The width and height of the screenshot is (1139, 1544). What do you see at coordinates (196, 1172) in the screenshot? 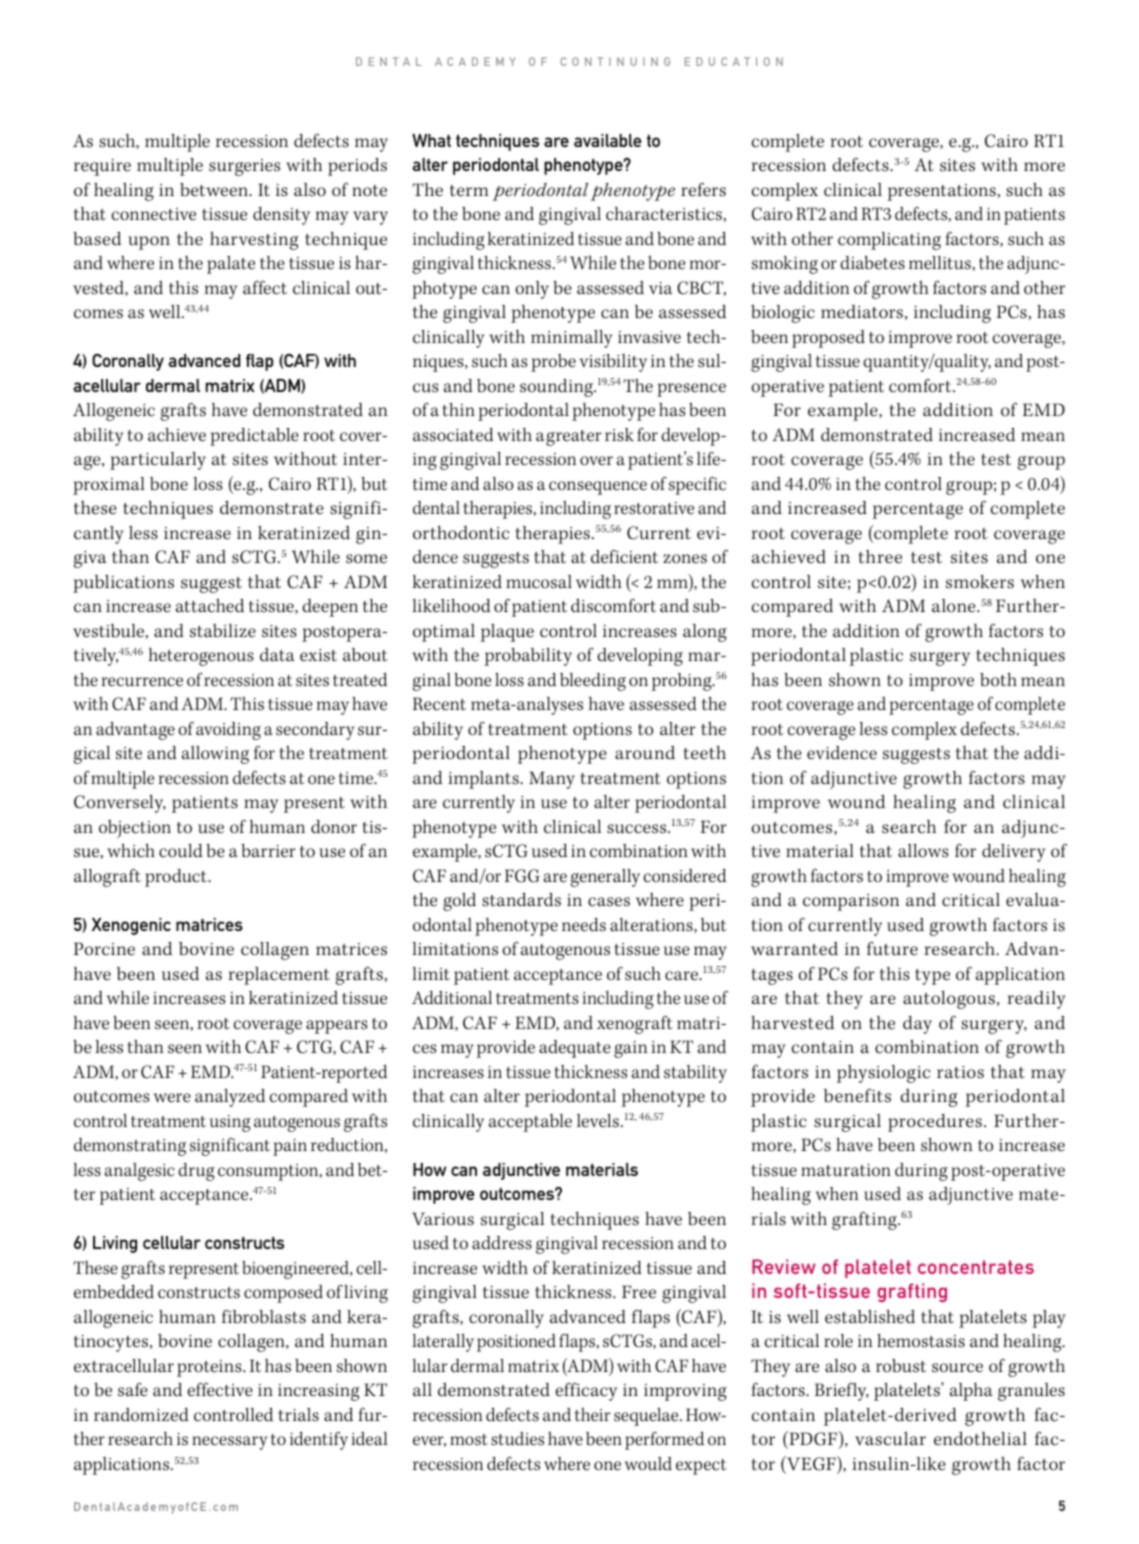
I see `drug` at bounding box center [196, 1172].
